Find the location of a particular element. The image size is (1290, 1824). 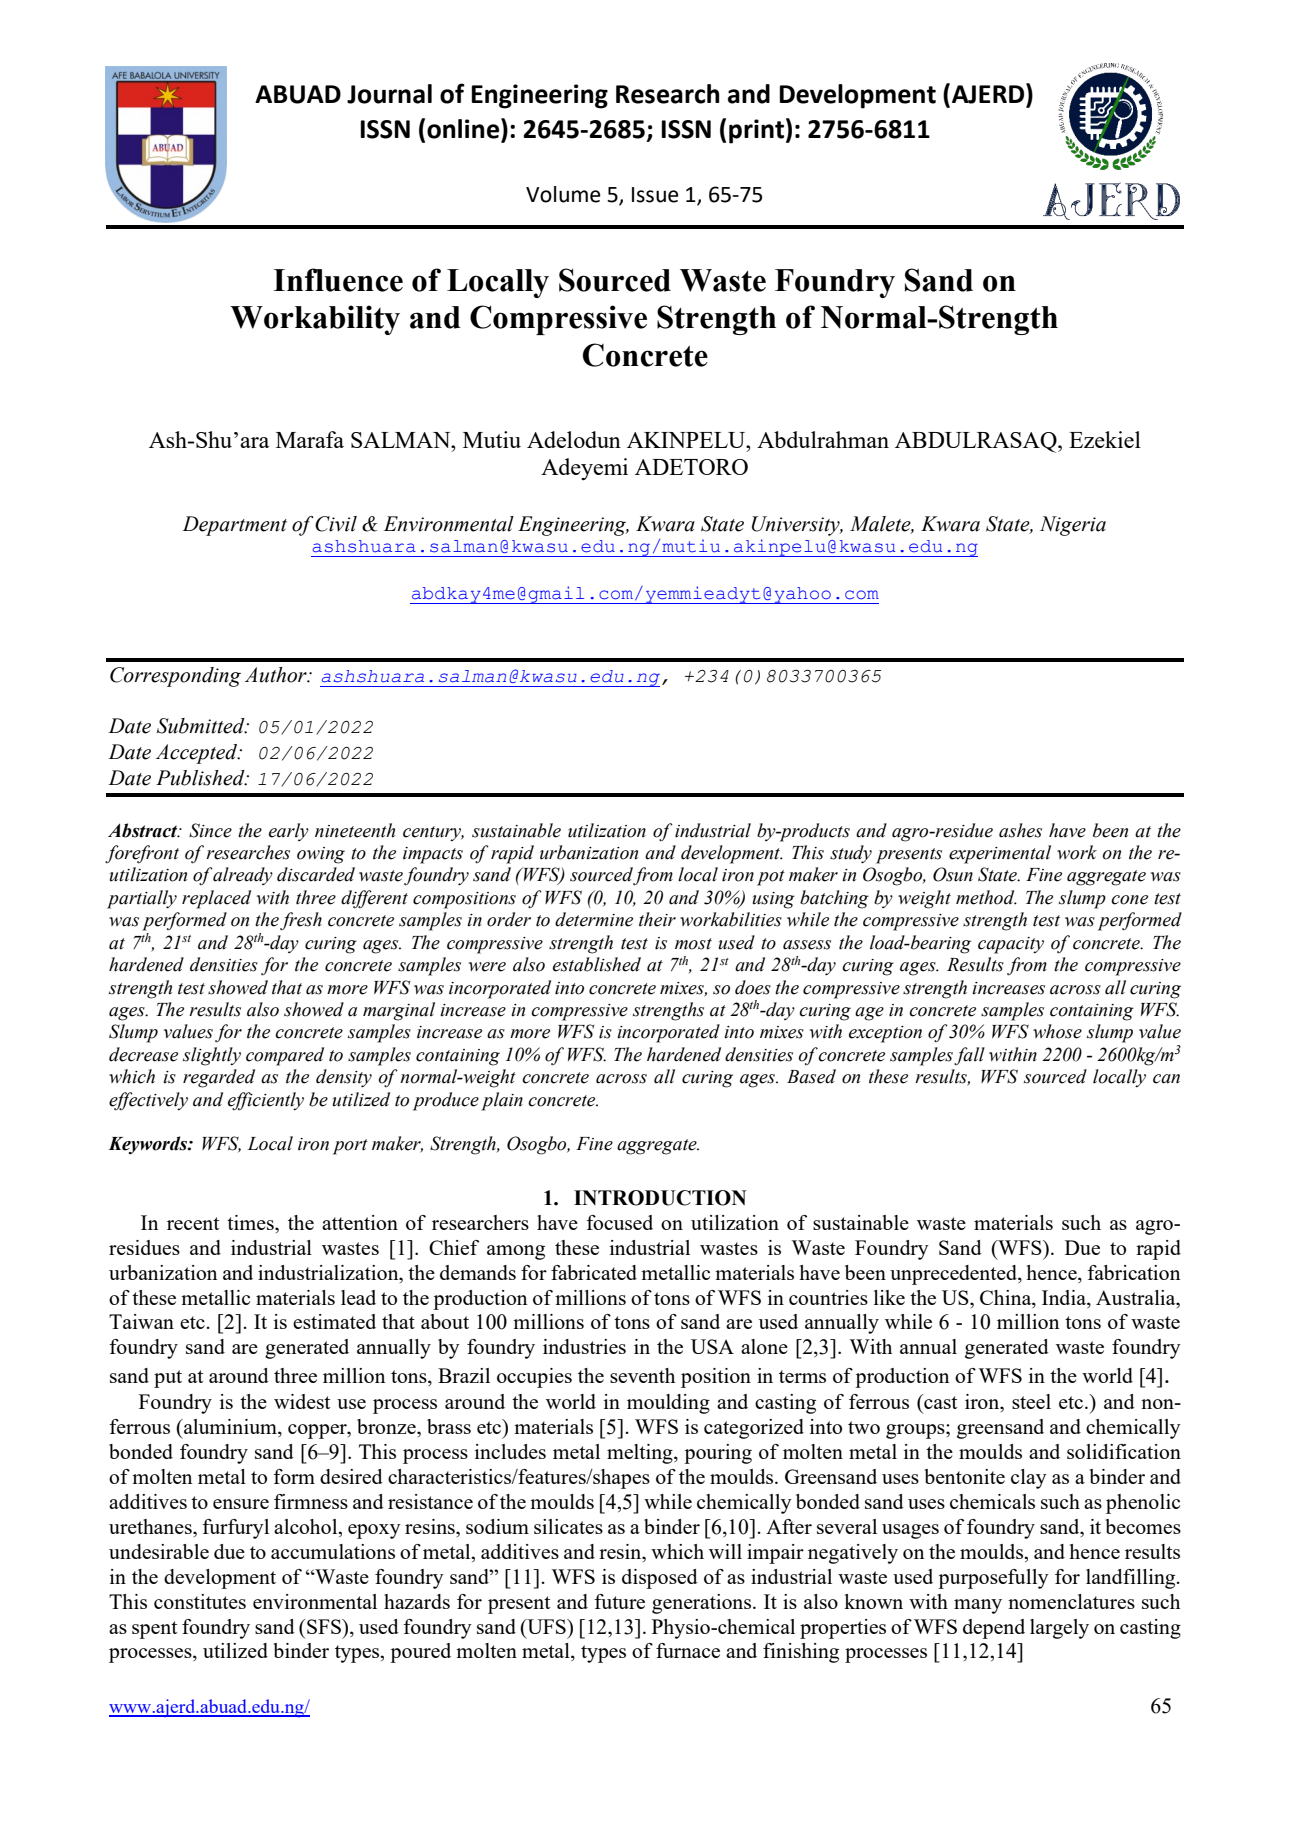

Ezekiel is located at coordinates (1105, 439).
